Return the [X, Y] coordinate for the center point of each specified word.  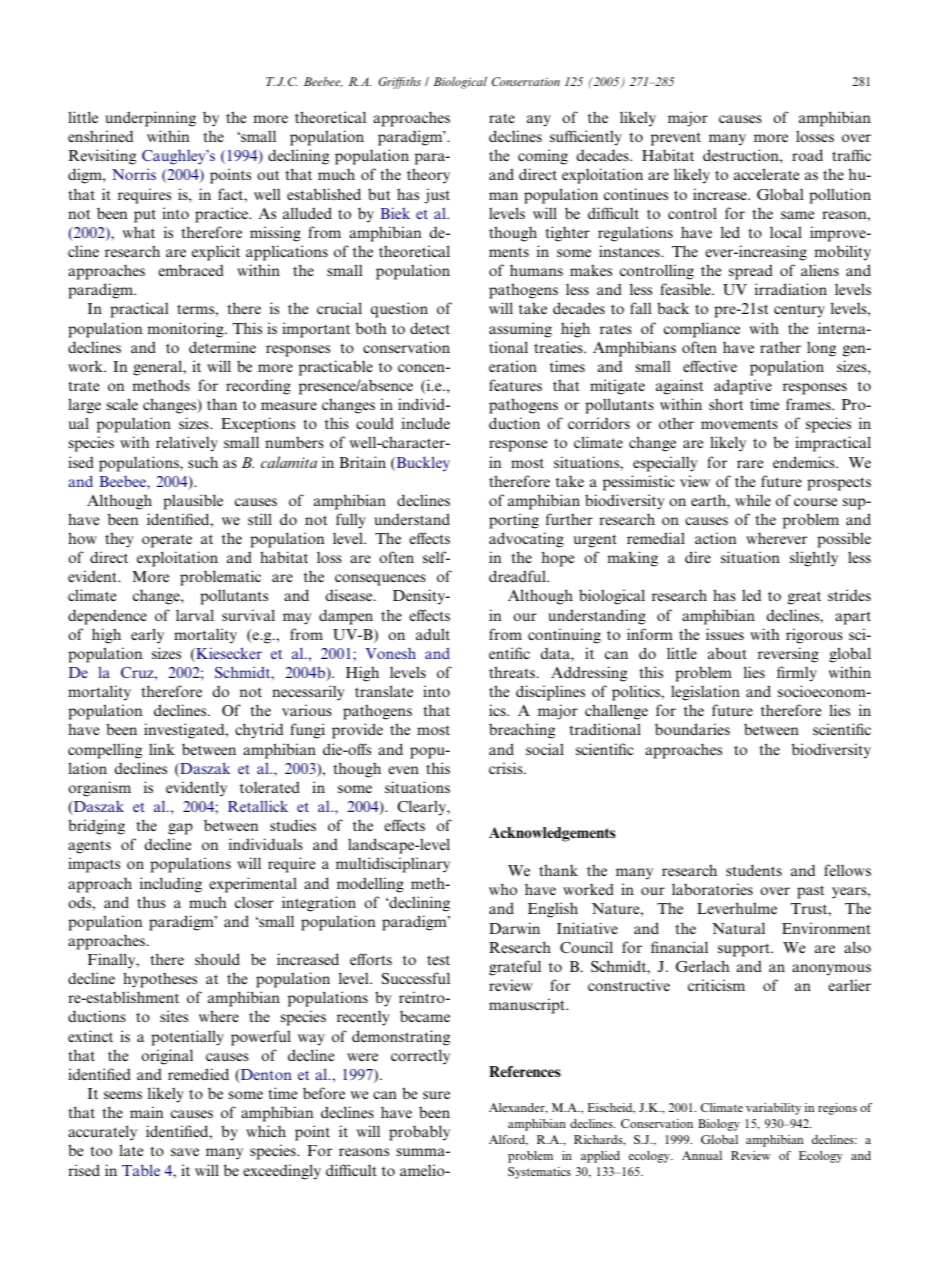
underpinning [150, 119]
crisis [507, 768]
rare [750, 464]
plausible [193, 502]
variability [773, 1109]
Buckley [422, 464]
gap [180, 829]
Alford [508, 1140]
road [807, 155]
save [185, 1152]
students [754, 870]
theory [428, 176]
